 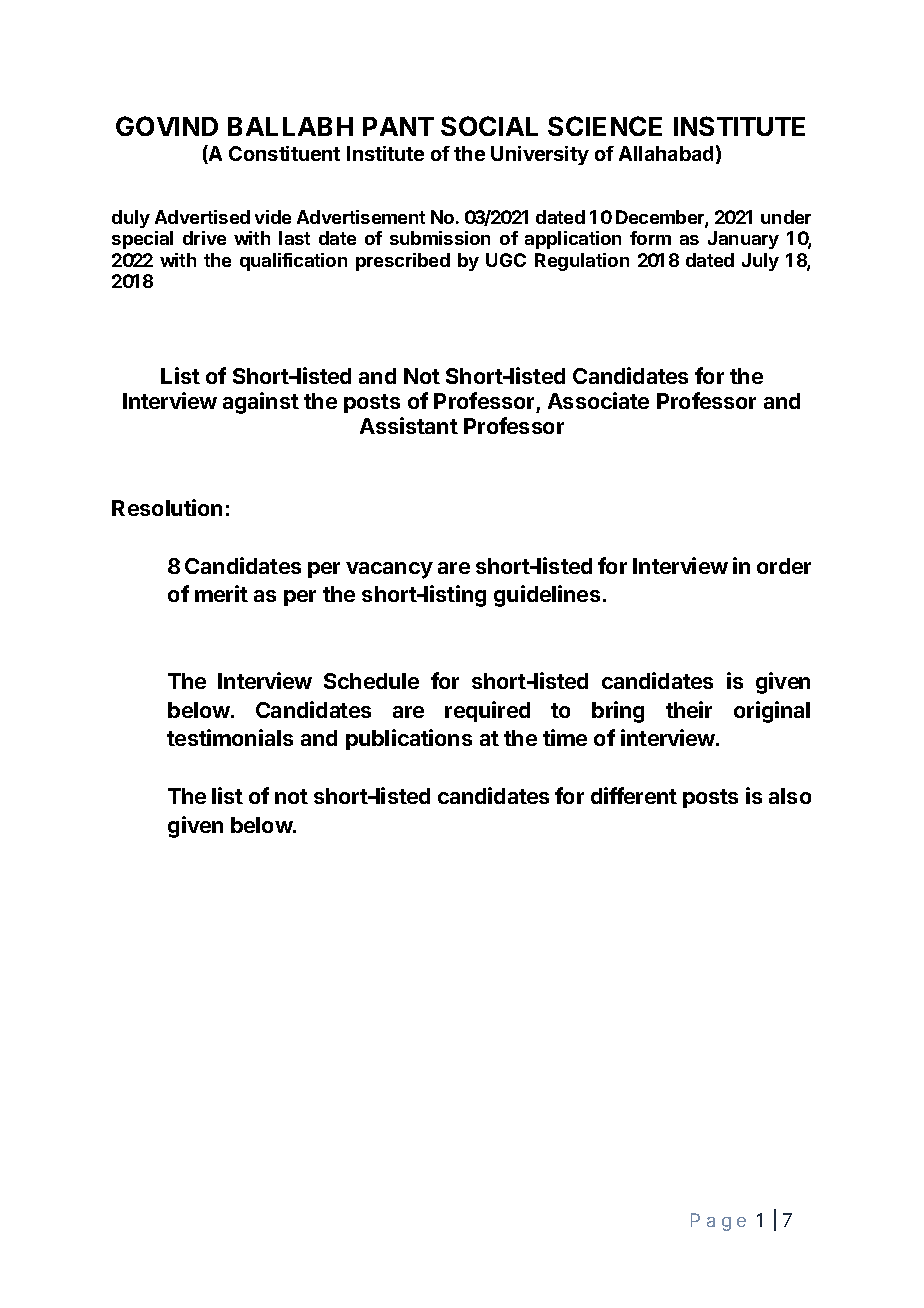 I want to click on Associate, so click(x=598, y=400).
